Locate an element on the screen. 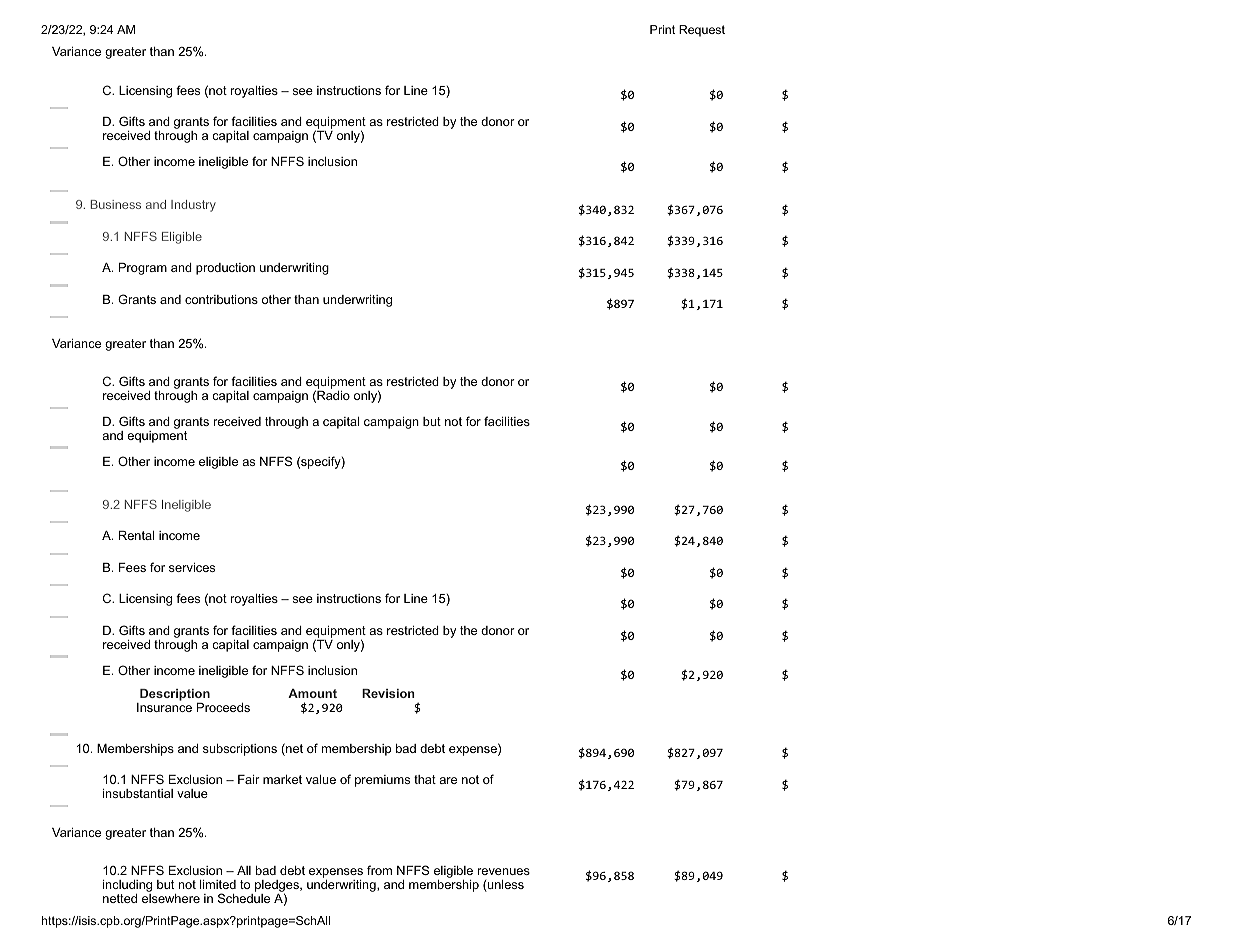 Image resolution: width=1233 pixels, height=952 pixels. from is located at coordinates (379, 870).
